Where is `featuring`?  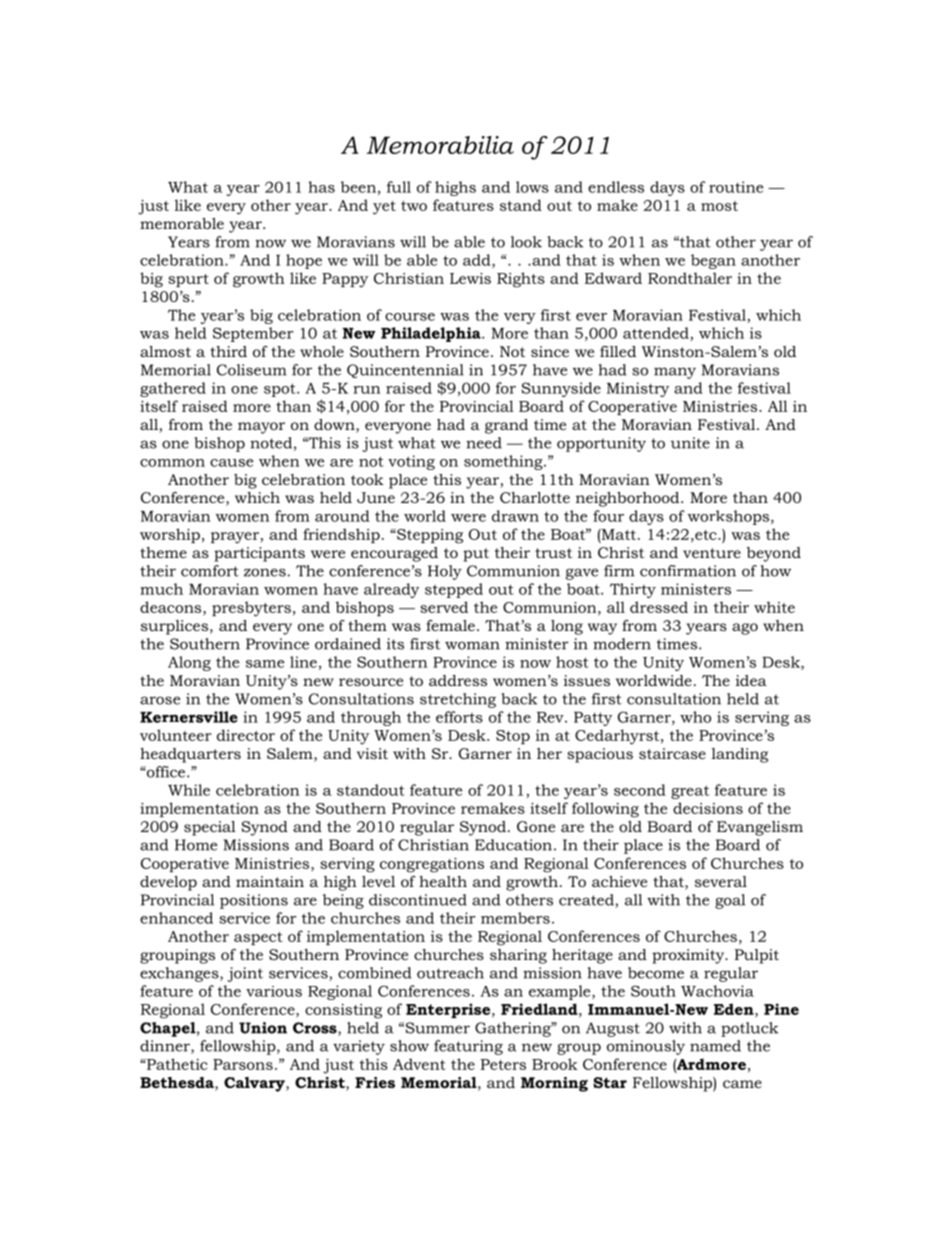
featuring is located at coordinates (468, 1047).
